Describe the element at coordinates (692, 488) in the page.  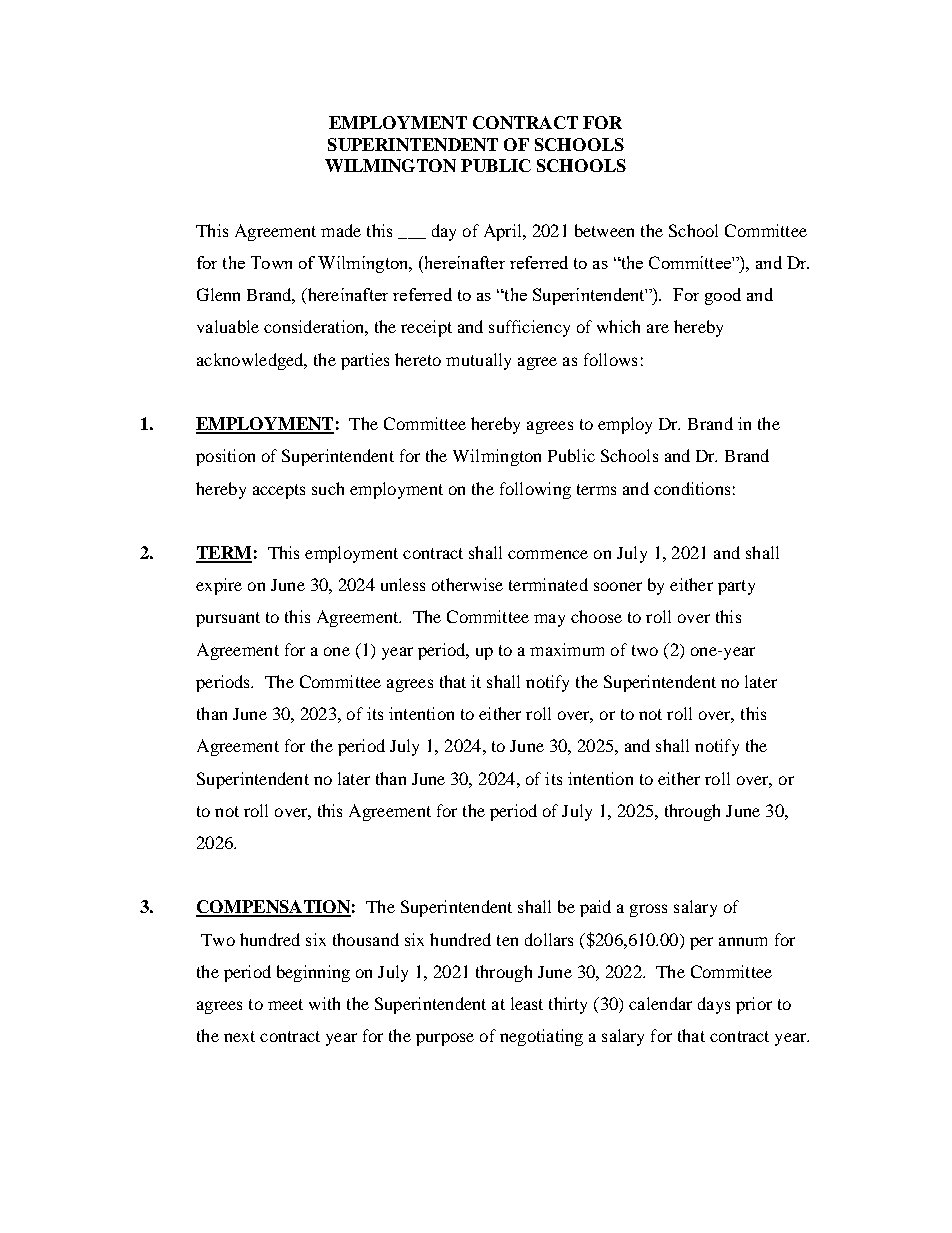
I see `conditions` at that location.
